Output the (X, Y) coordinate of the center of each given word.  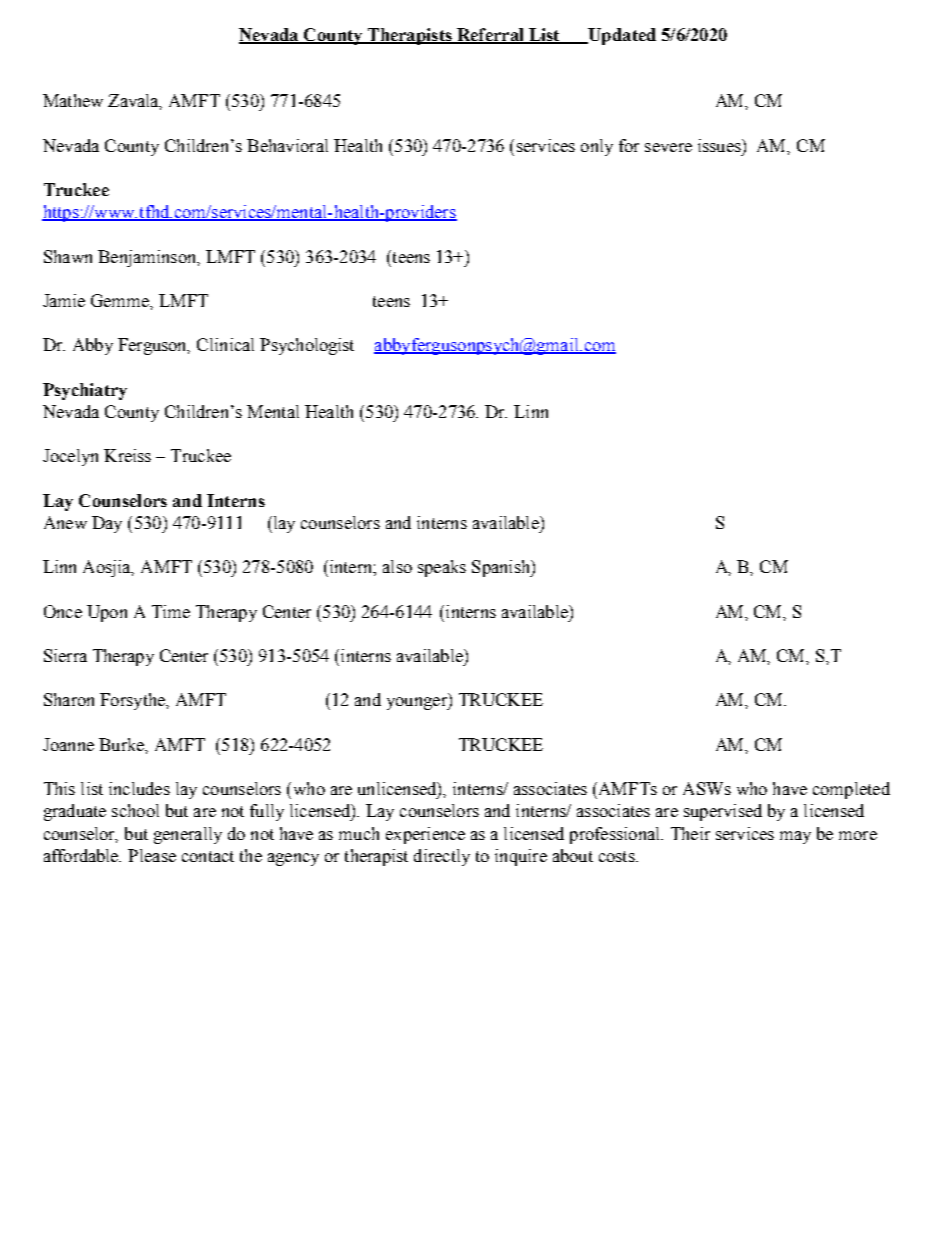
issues (720, 145)
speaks (442, 568)
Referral (490, 36)
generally (188, 835)
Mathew (73, 100)
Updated (621, 36)
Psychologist (307, 346)
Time (171, 611)
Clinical (225, 344)
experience (425, 835)
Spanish (502, 568)
